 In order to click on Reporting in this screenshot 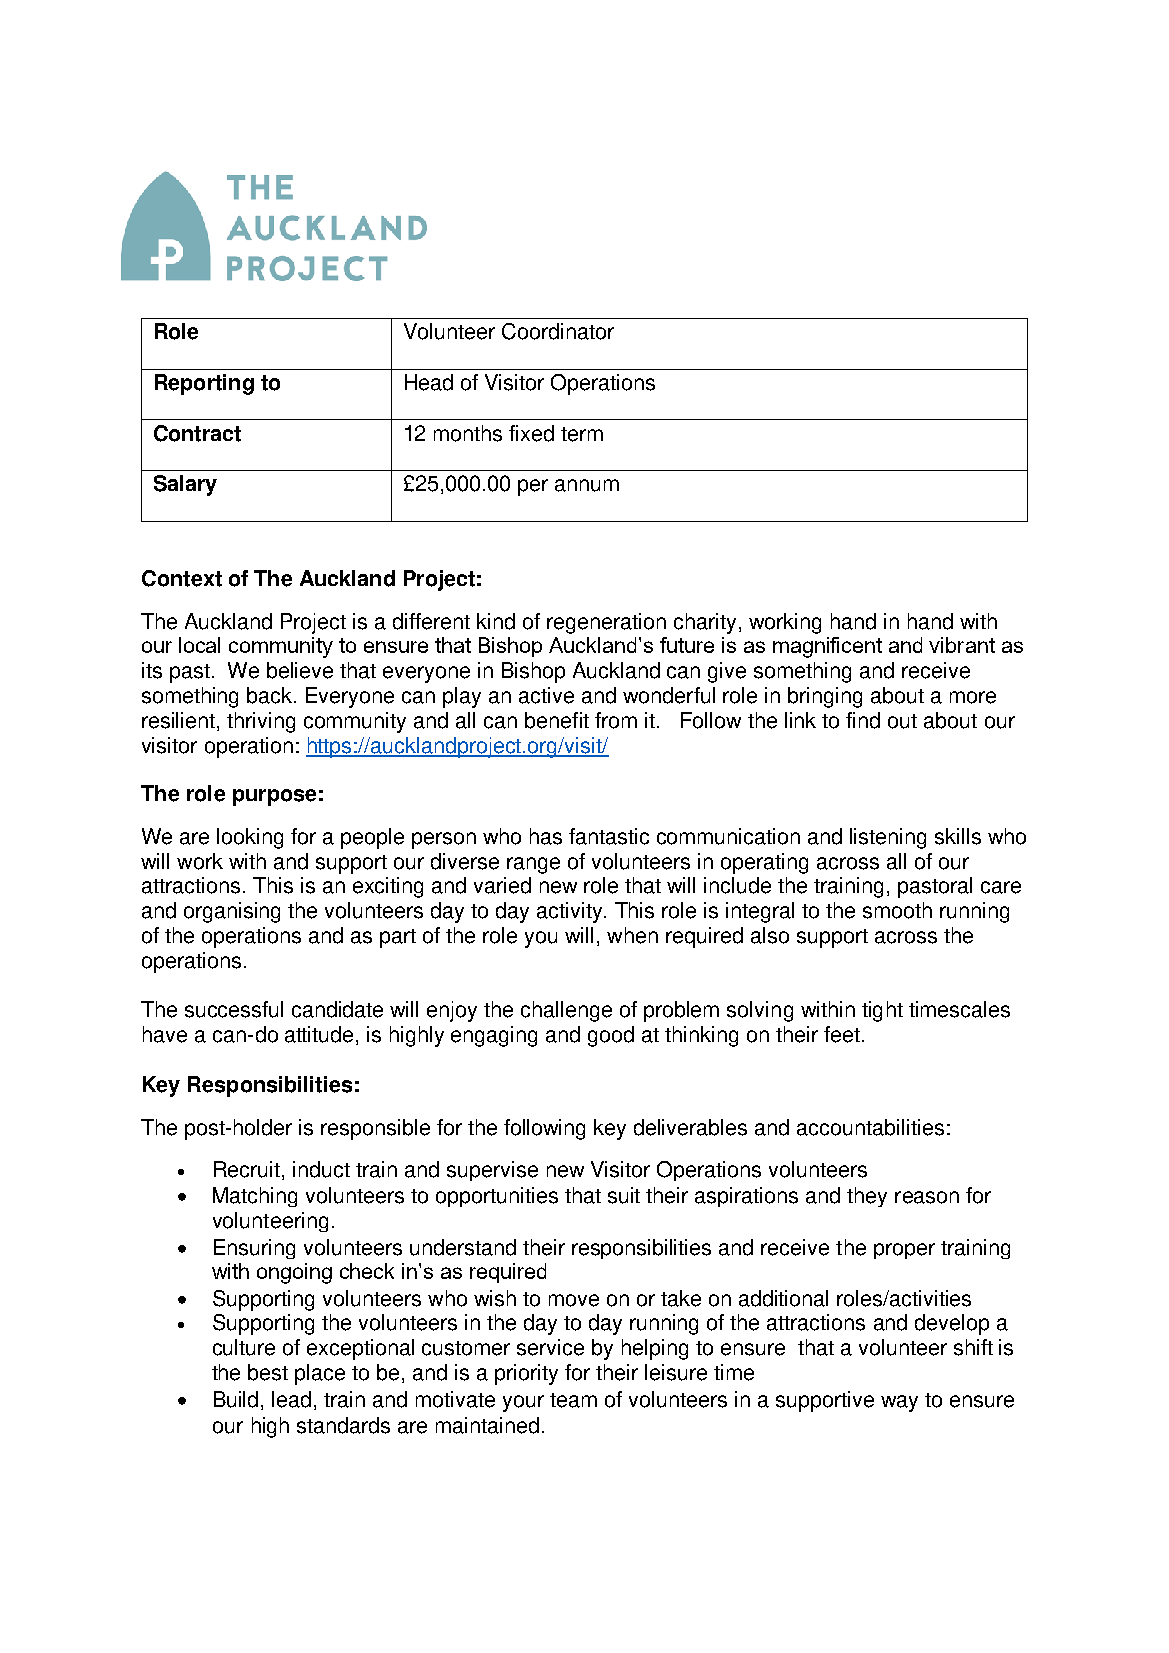, I will do `click(204, 384)`.
